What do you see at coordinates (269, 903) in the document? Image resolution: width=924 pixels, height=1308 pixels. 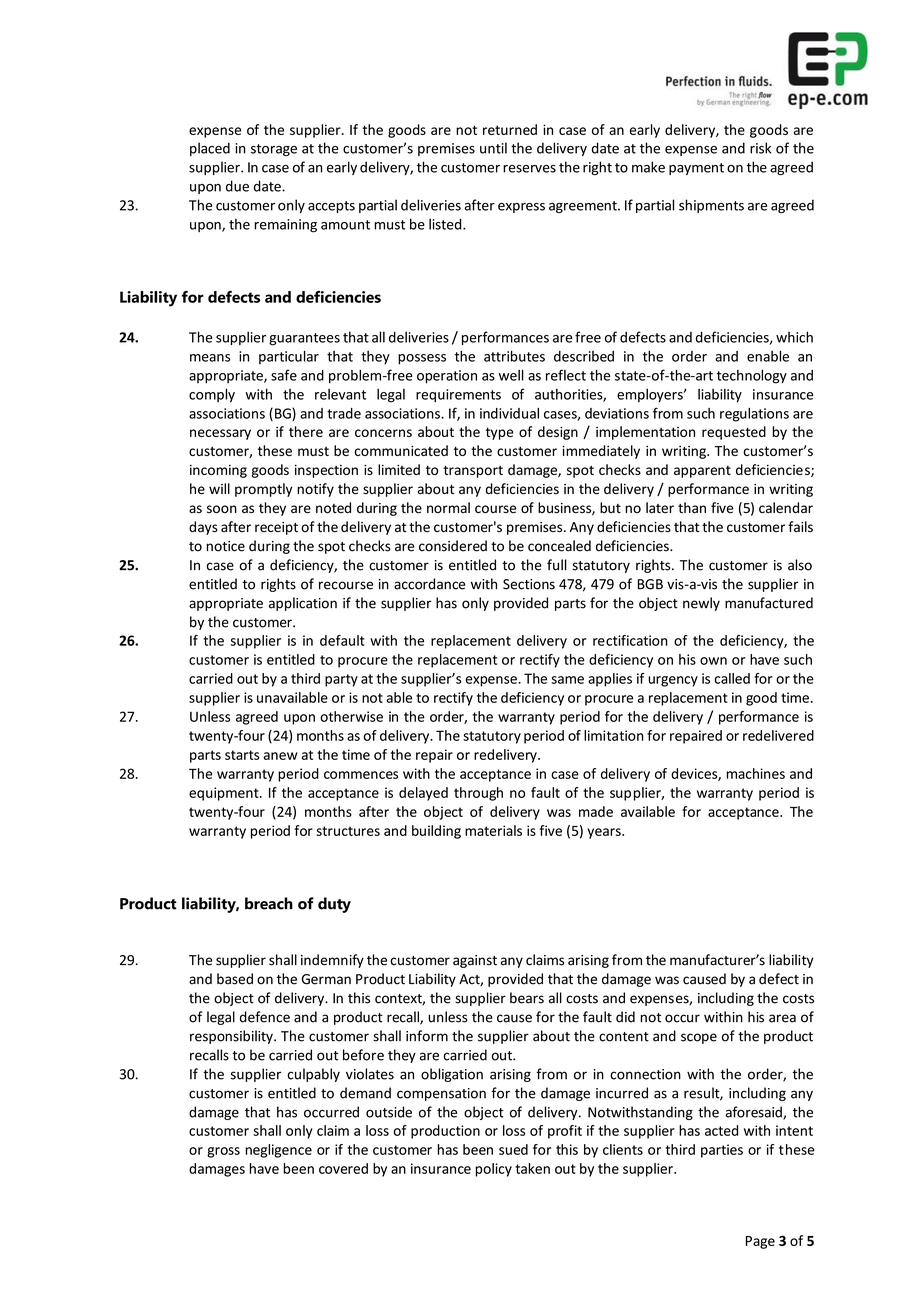 I see `breach` at bounding box center [269, 903].
